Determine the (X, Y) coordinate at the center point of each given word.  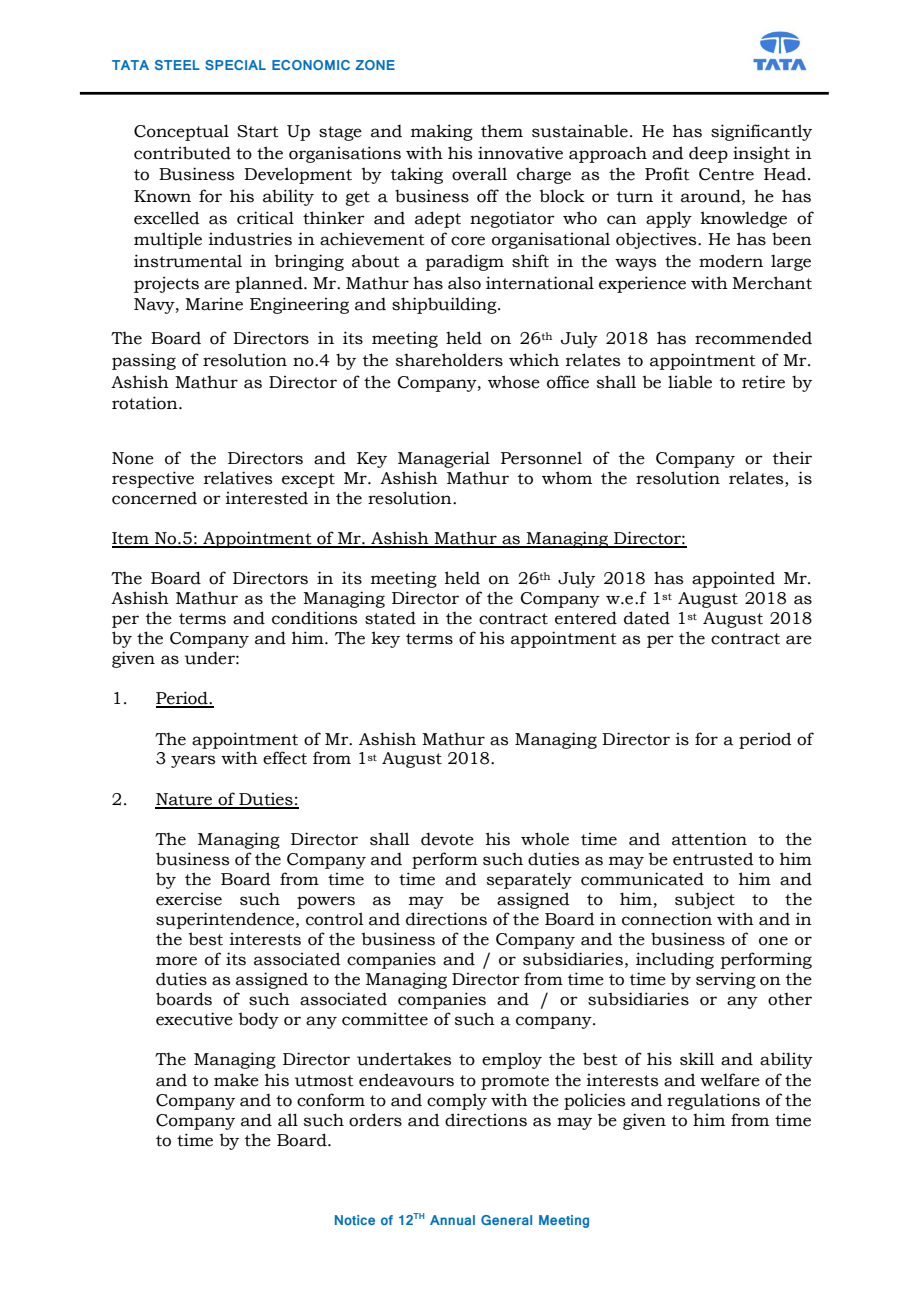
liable (690, 382)
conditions (314, 618)
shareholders (449, 360)
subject (705, 900)
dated (647, 618)
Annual (452, 1220)
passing (144, 361)
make (236, 1080)
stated (390, 618)
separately (529, 880)
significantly (761, 132)
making (442, 132)
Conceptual (181, 132)
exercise (189, 899)
